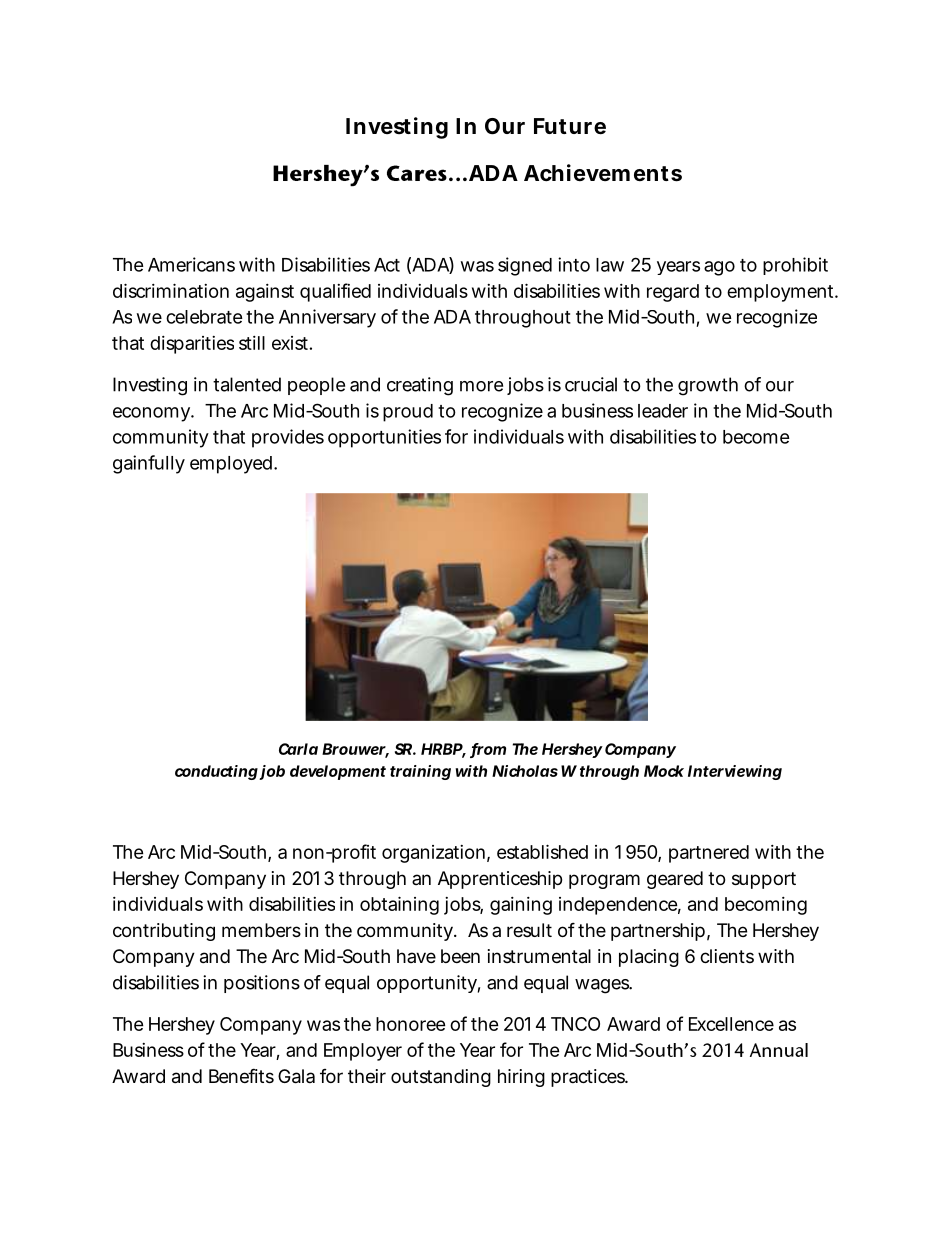  I want to click on Future, so click(570, 126).
